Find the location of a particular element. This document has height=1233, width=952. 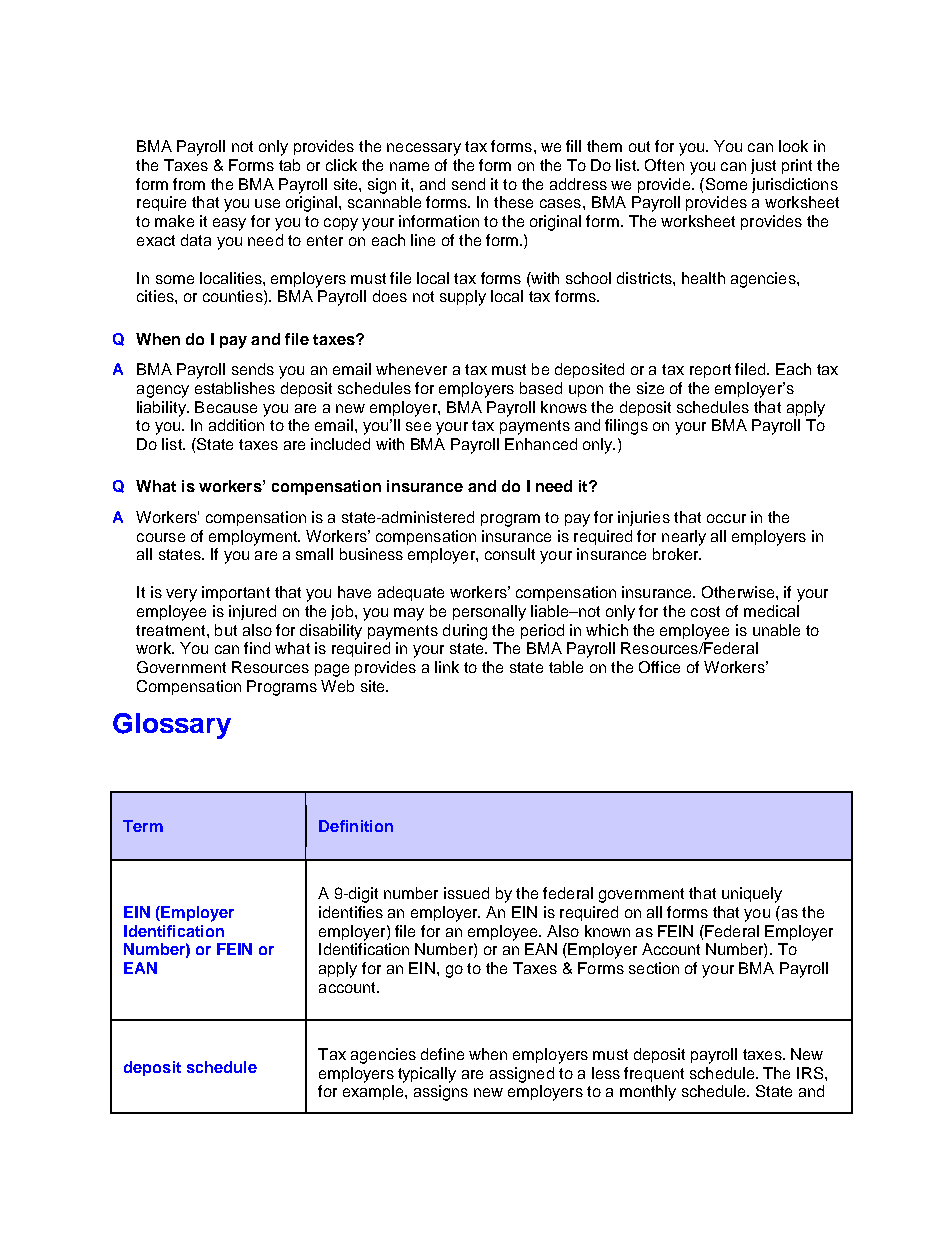

from is located at coordinates (189, 184).
